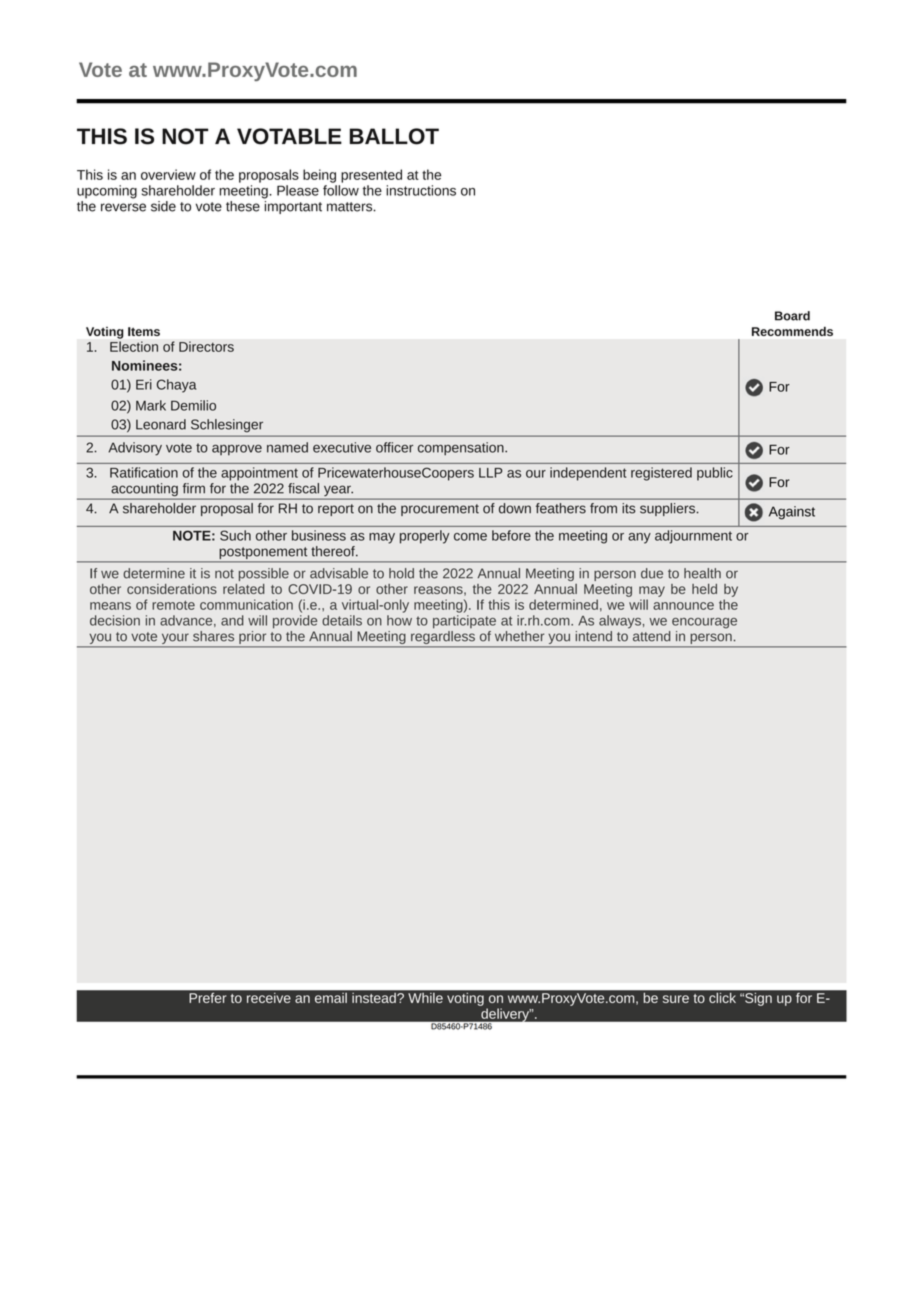 The width and height of the image is (924, 1308). What do you see at coordinates (715, 474) in the image?
I see `public` at bounding box center [715, 474].
